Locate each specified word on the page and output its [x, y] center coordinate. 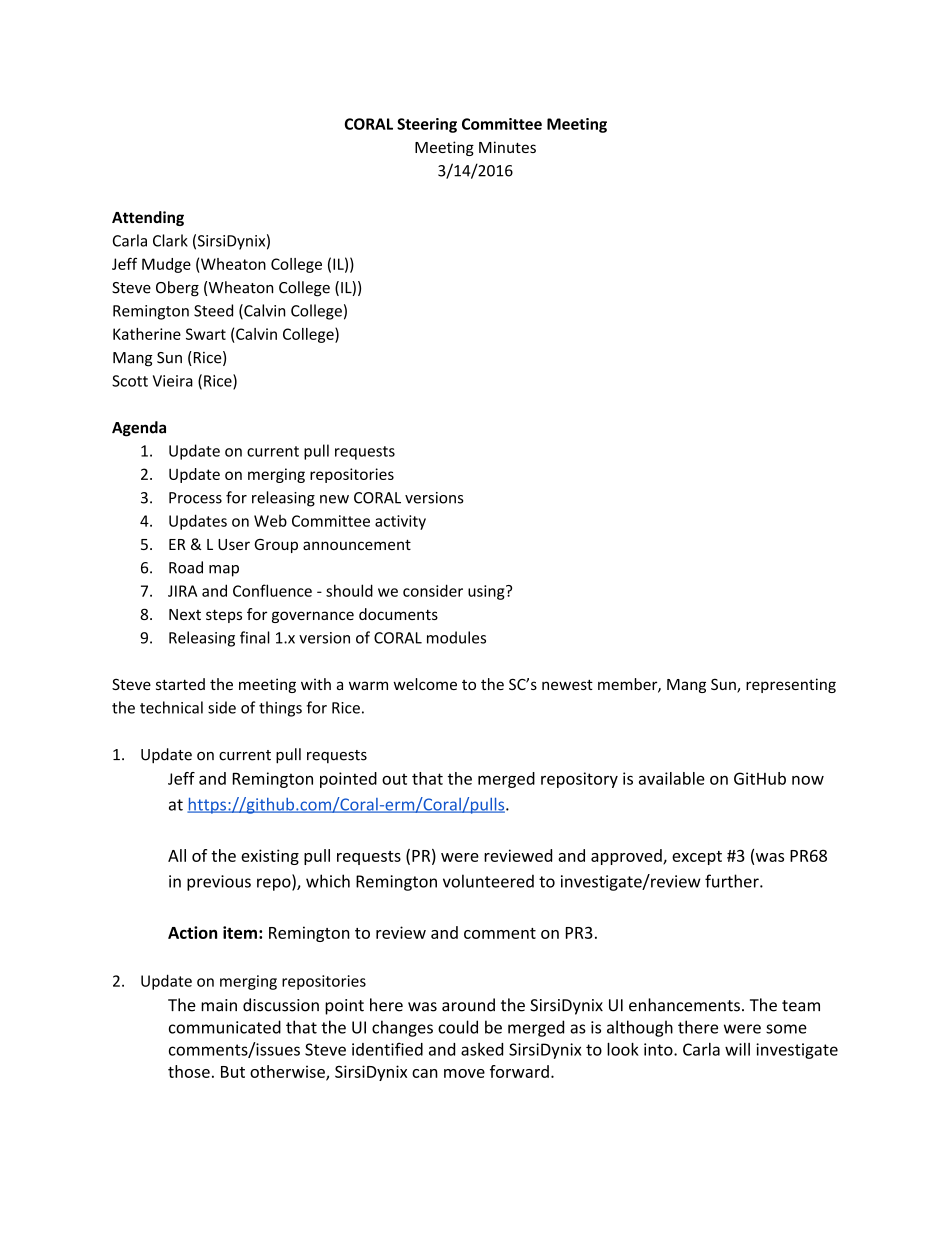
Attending [148, 218]
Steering [427, 125]
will [737, 1049]
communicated [225, 1027]
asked [482, 1049]
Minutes [507, 147]
